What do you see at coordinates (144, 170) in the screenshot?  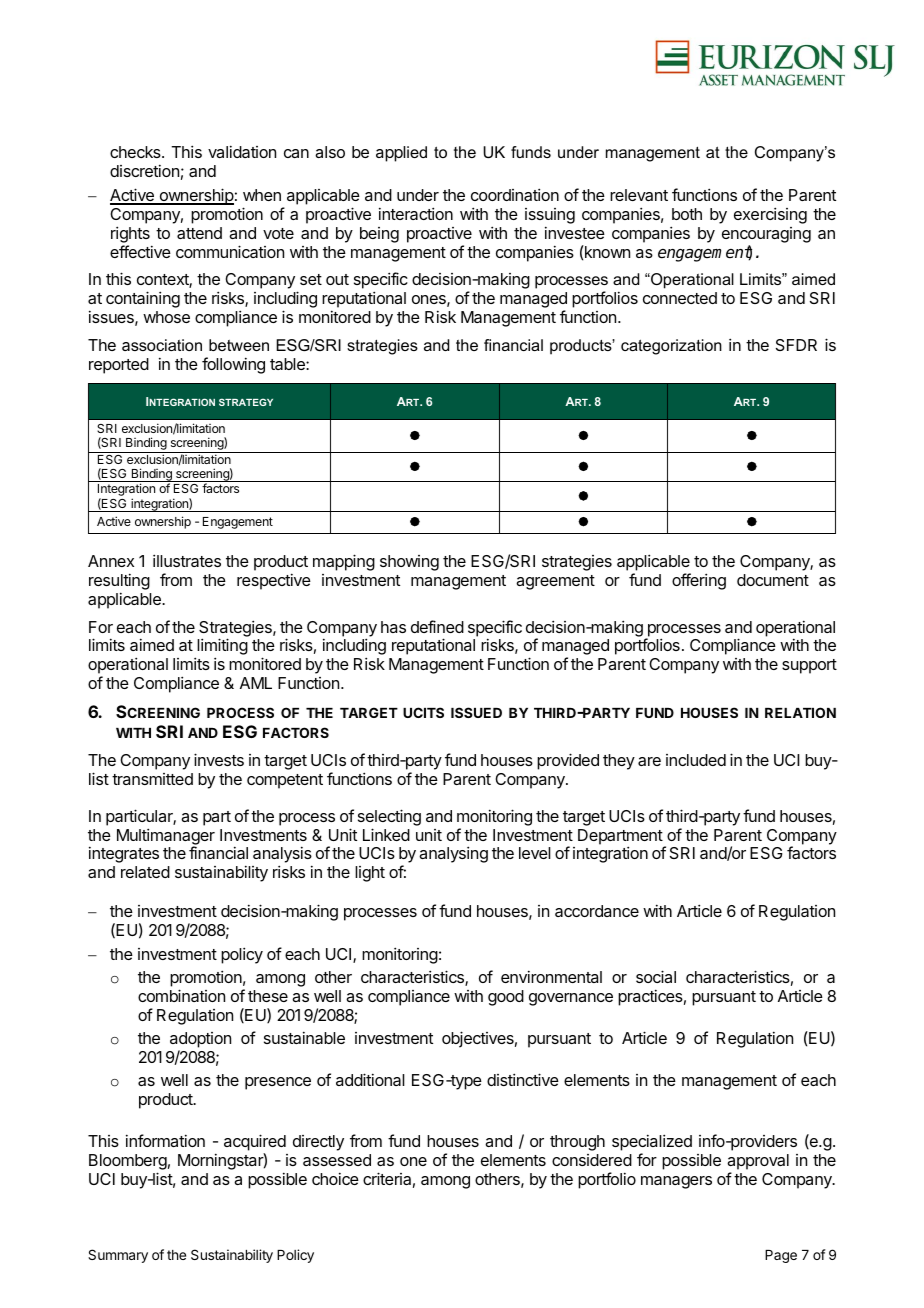 I see `discretion` at bounding box center [144, 170].
